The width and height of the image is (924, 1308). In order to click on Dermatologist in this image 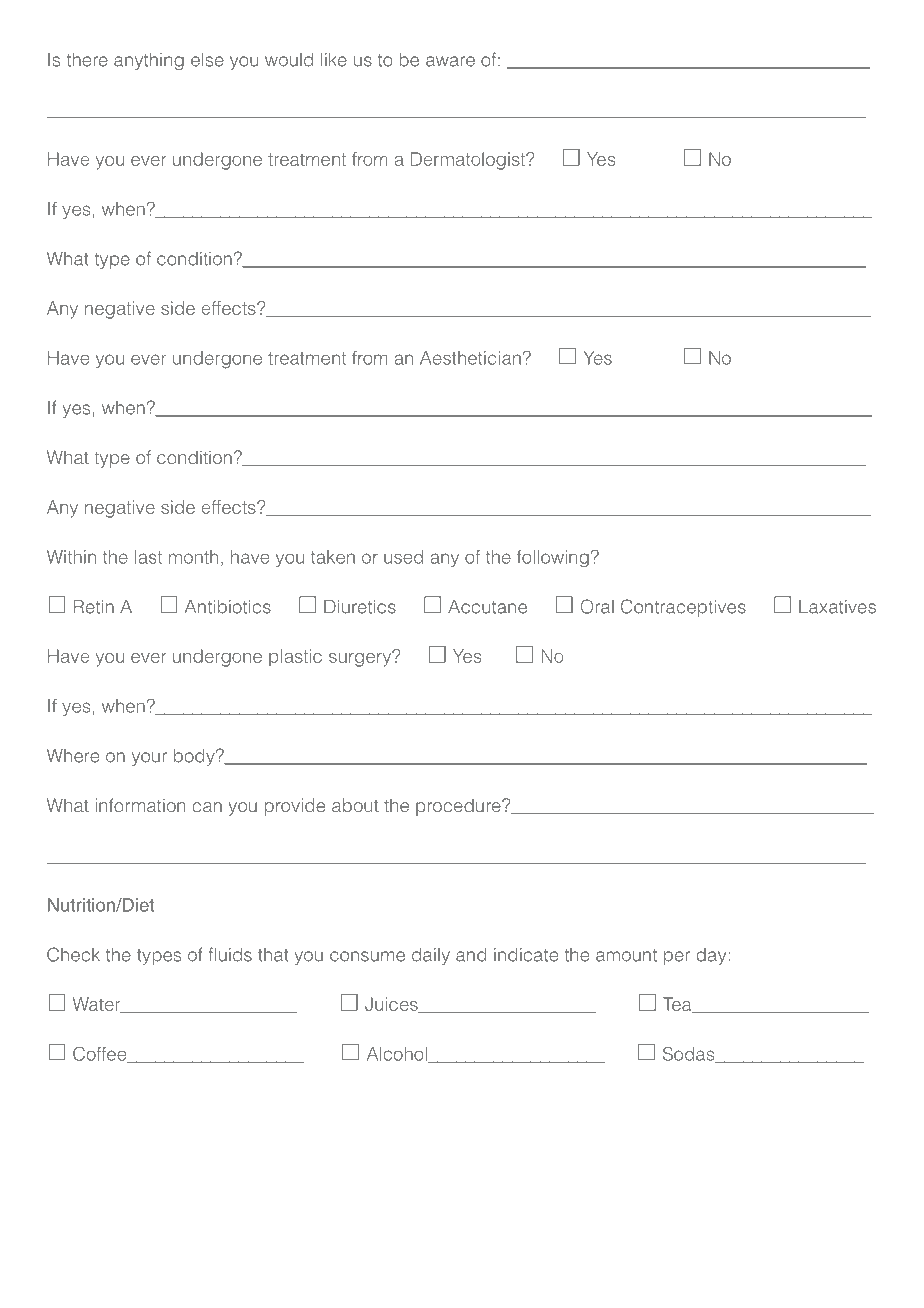, I will do `click(469, 161)`.
